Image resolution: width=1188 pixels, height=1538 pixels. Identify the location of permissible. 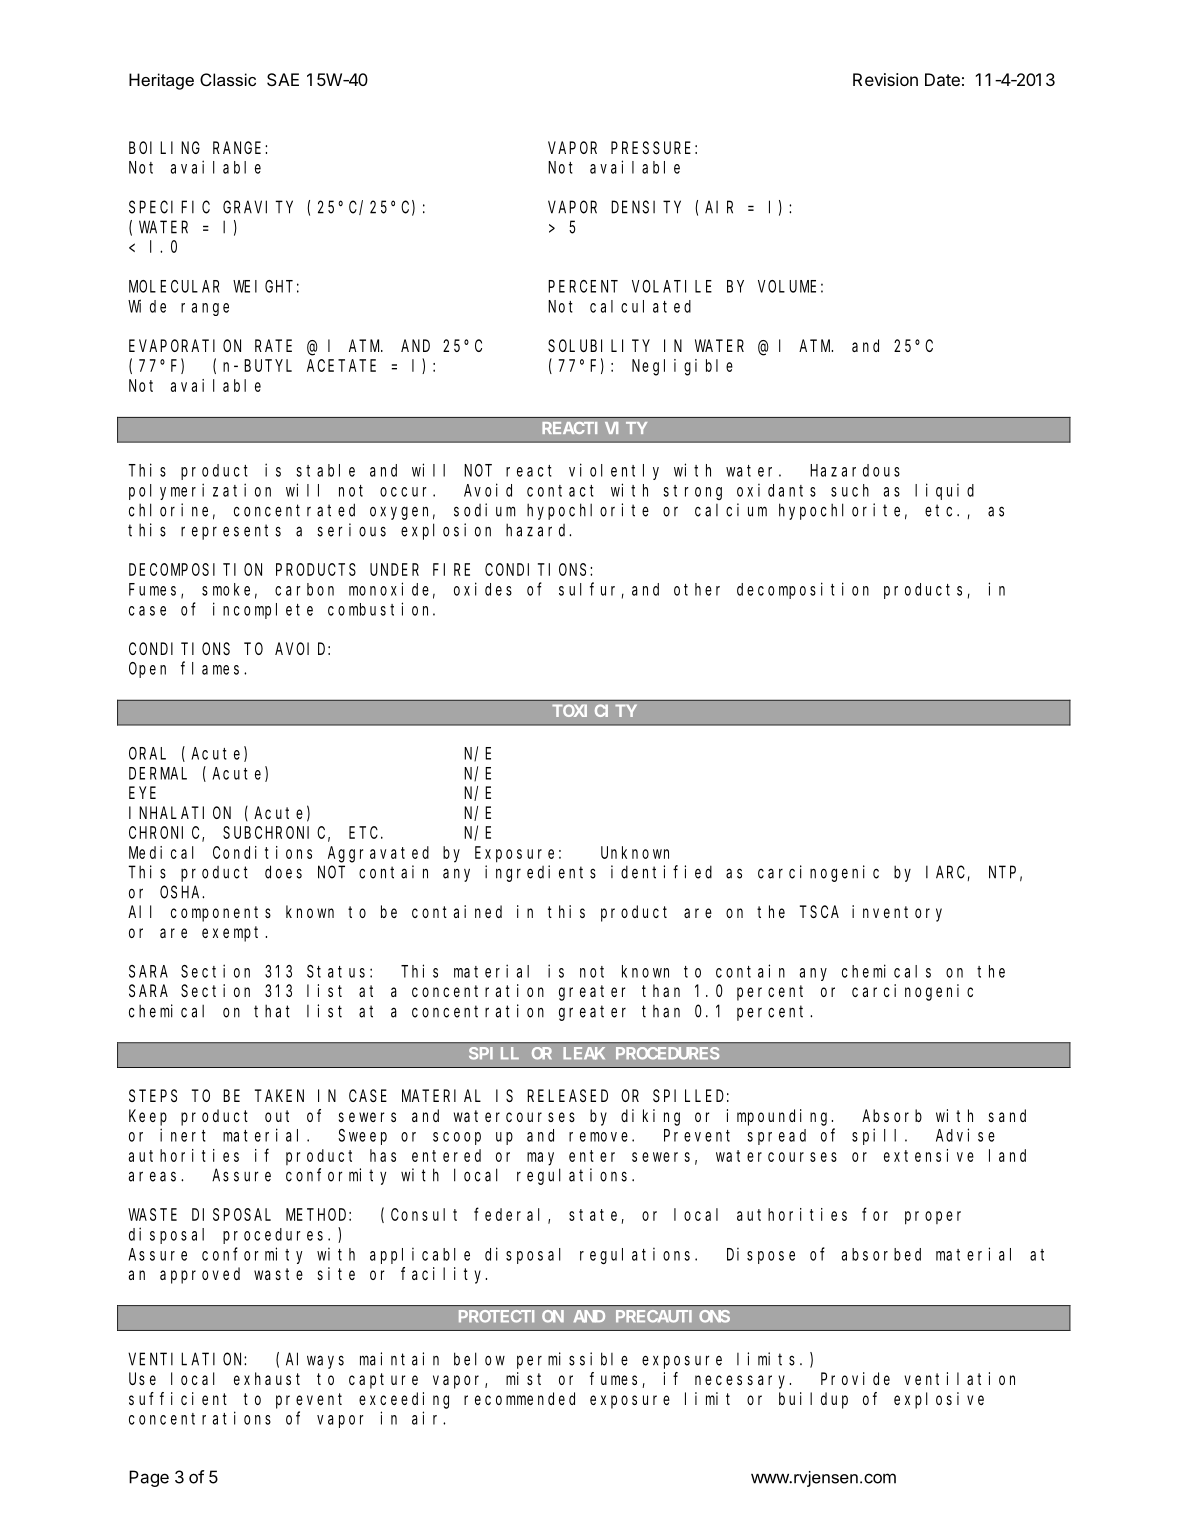
(572, 1360).
